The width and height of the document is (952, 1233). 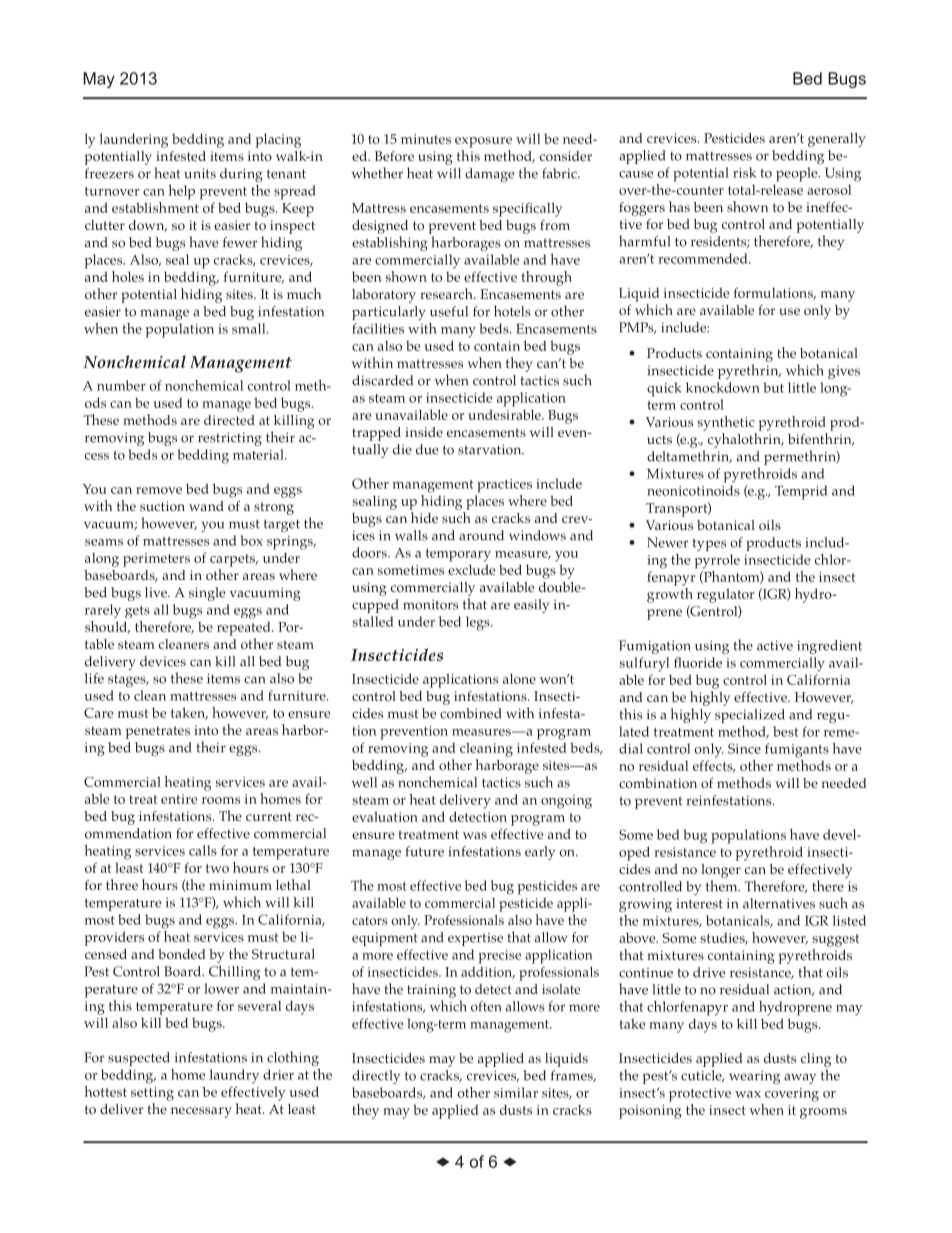 I want to click on similar, so click(x=516, y=1092).
